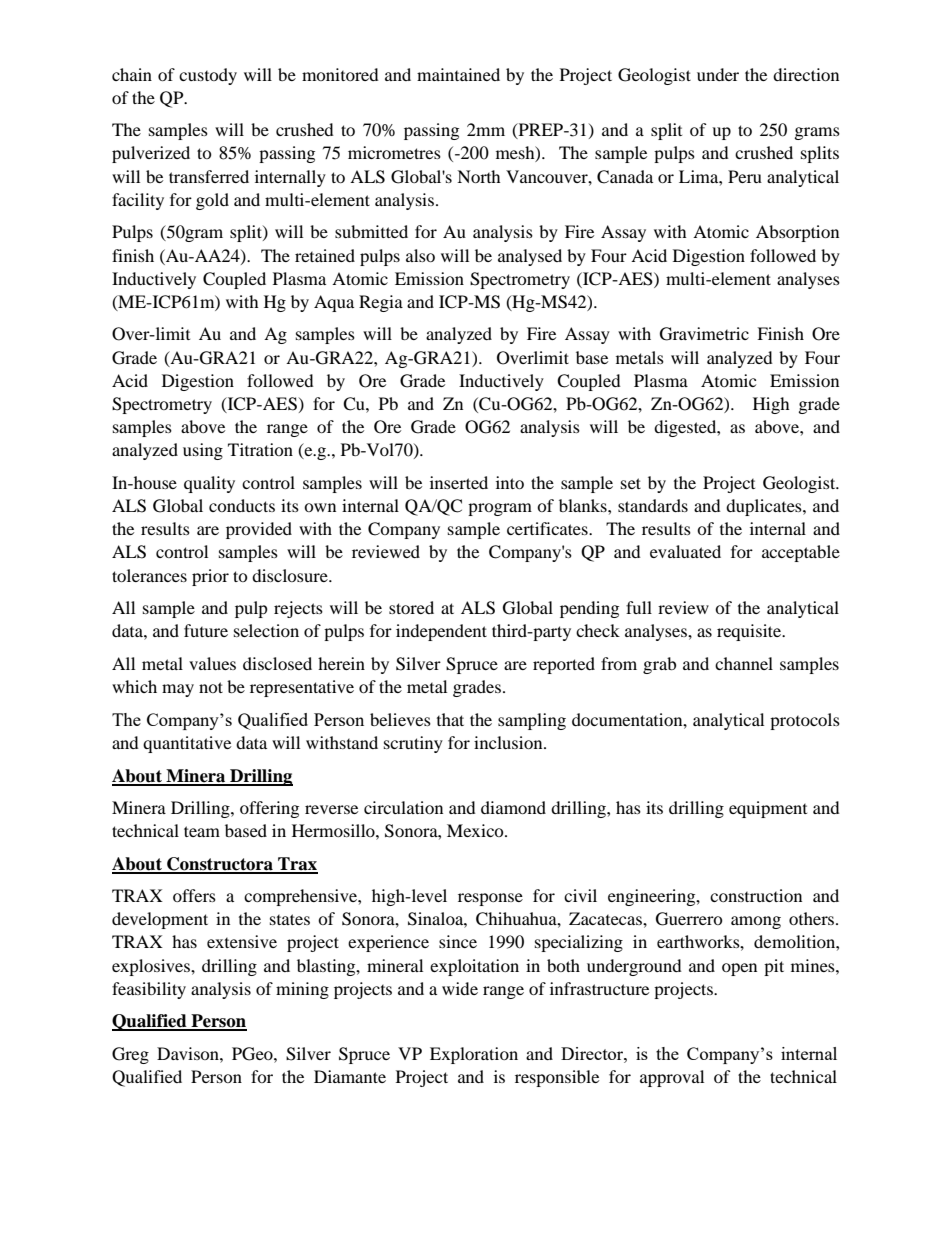  I want to click on that, so click(450, 719).
